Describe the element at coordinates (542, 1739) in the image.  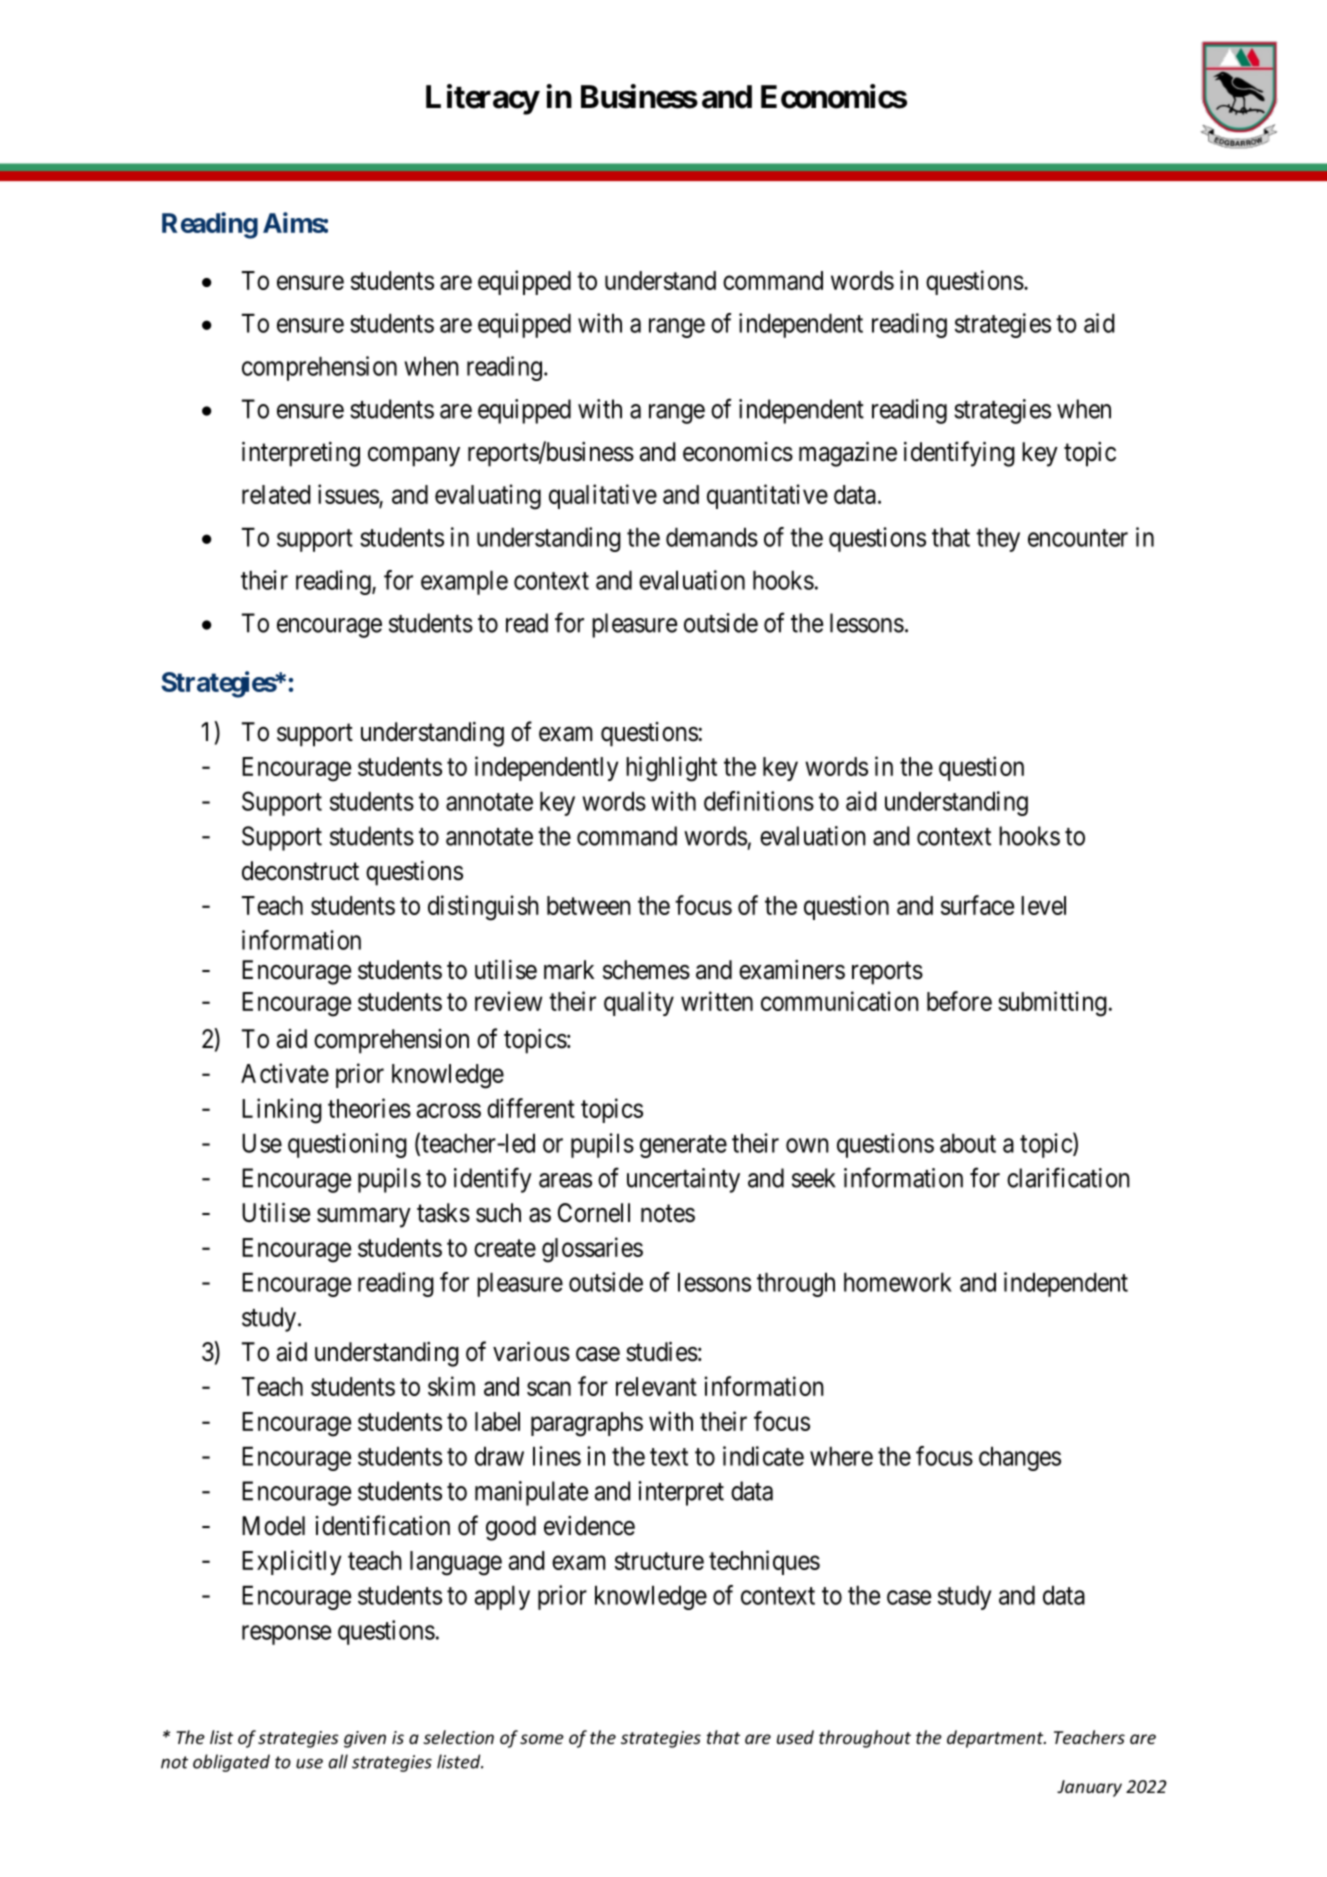
I see `some` at that location.
